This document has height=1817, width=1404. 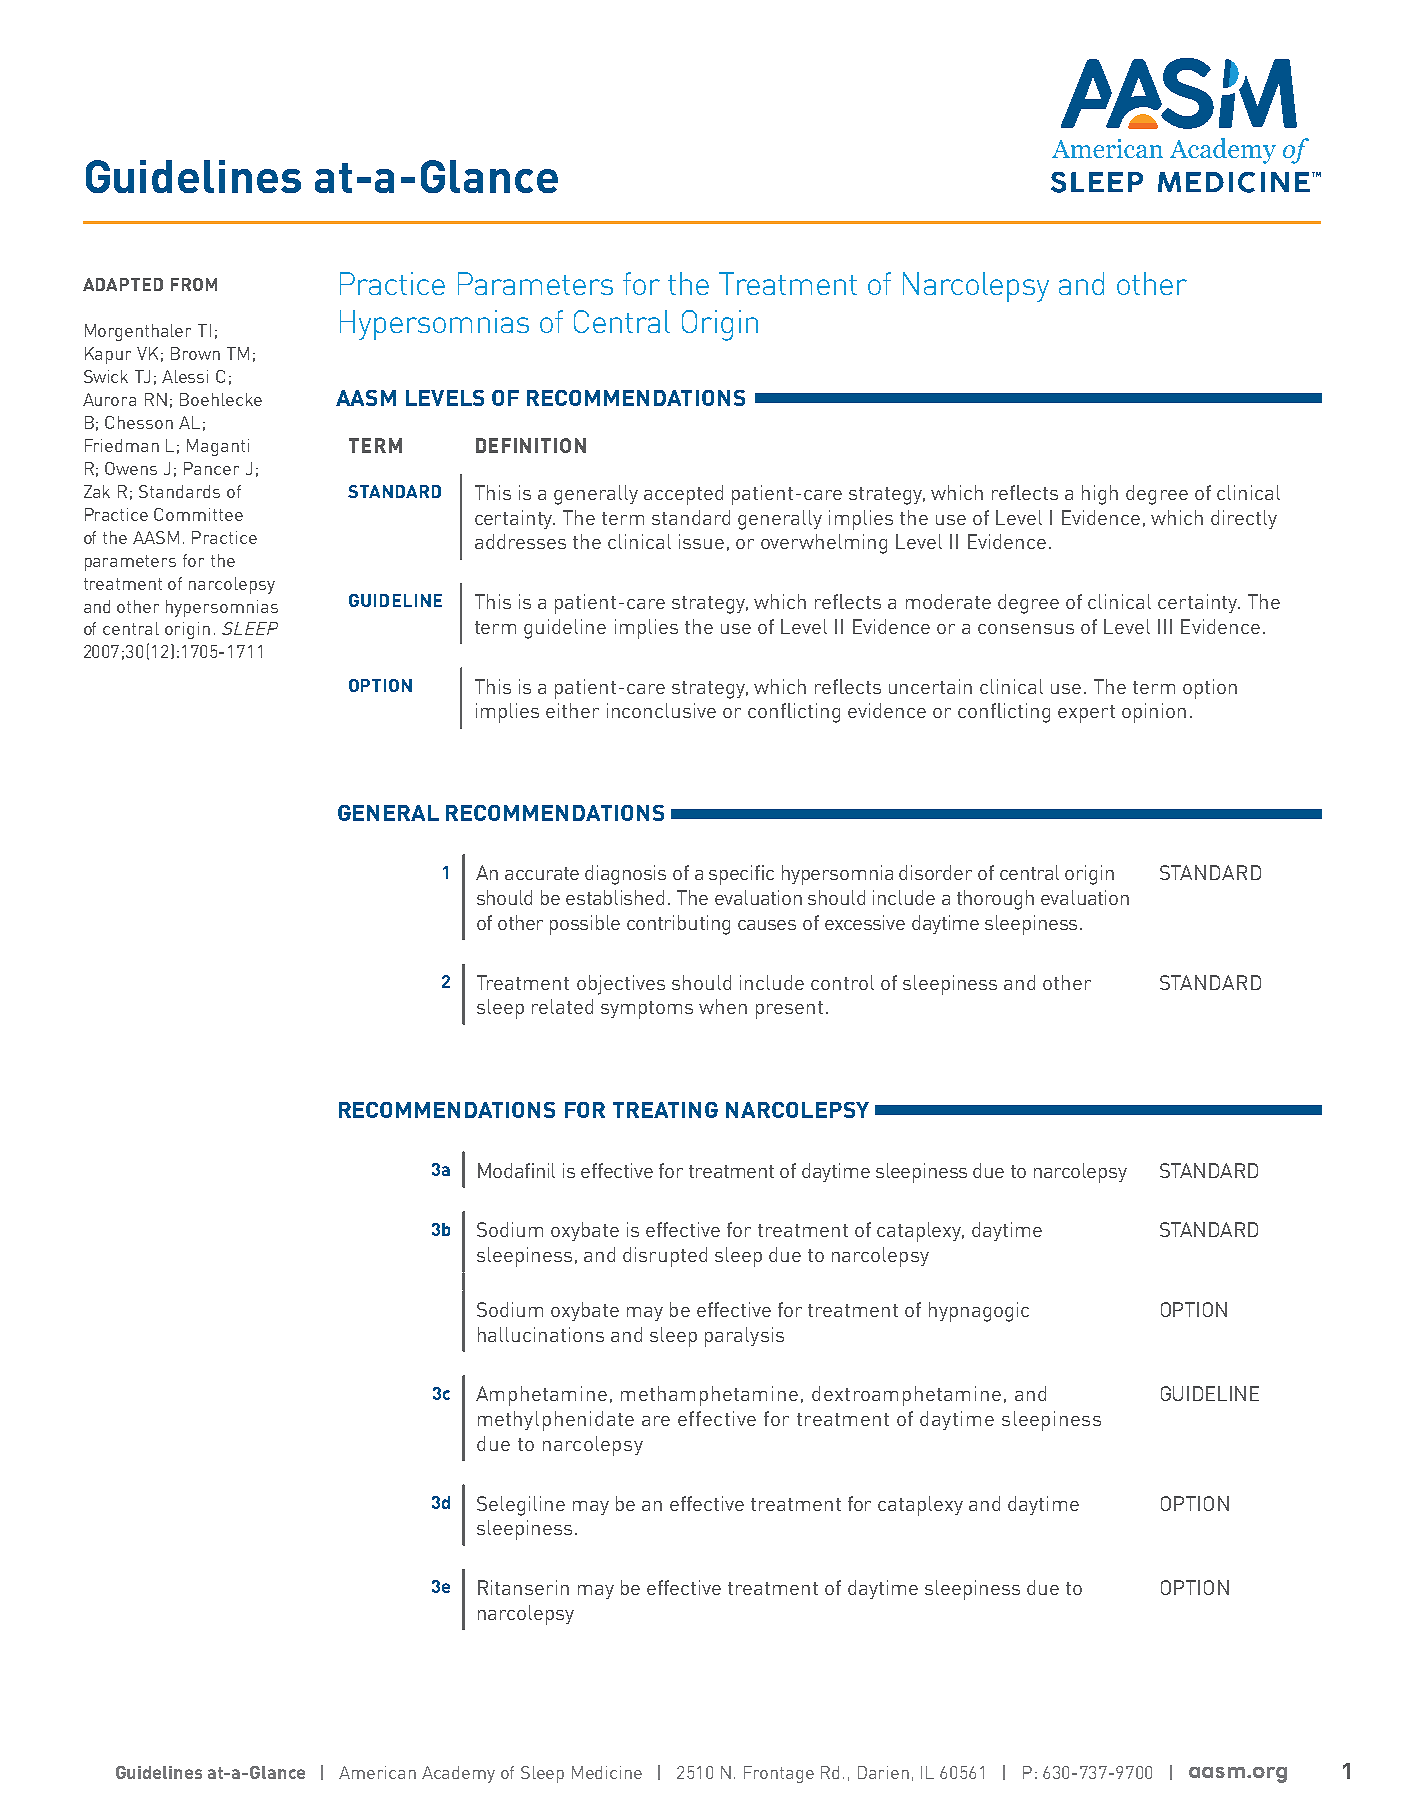 I want to click on hallucinations, so click(x=541, y=1334).
